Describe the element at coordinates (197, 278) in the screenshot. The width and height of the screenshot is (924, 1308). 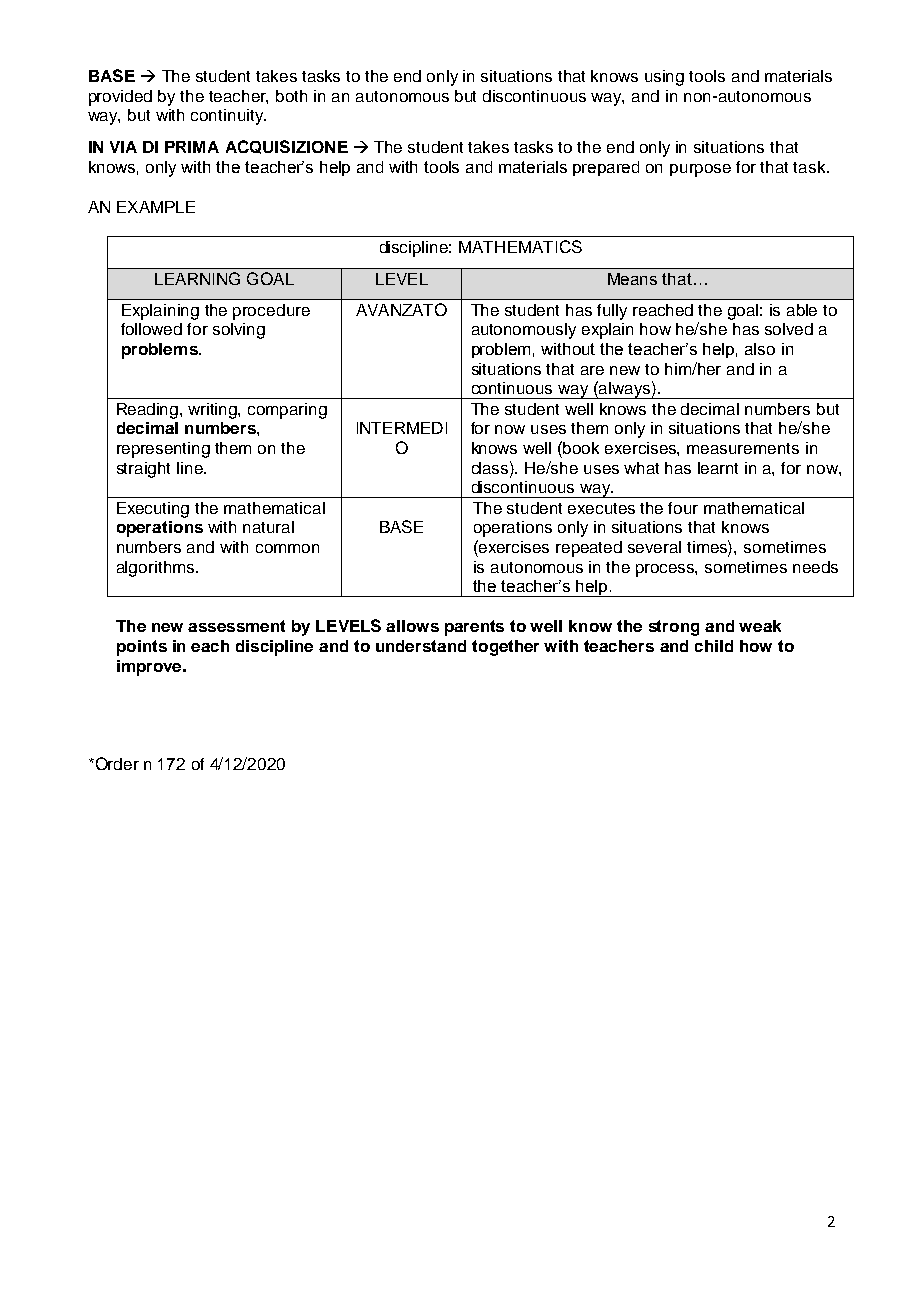
I see `LEARNING` at that location.
